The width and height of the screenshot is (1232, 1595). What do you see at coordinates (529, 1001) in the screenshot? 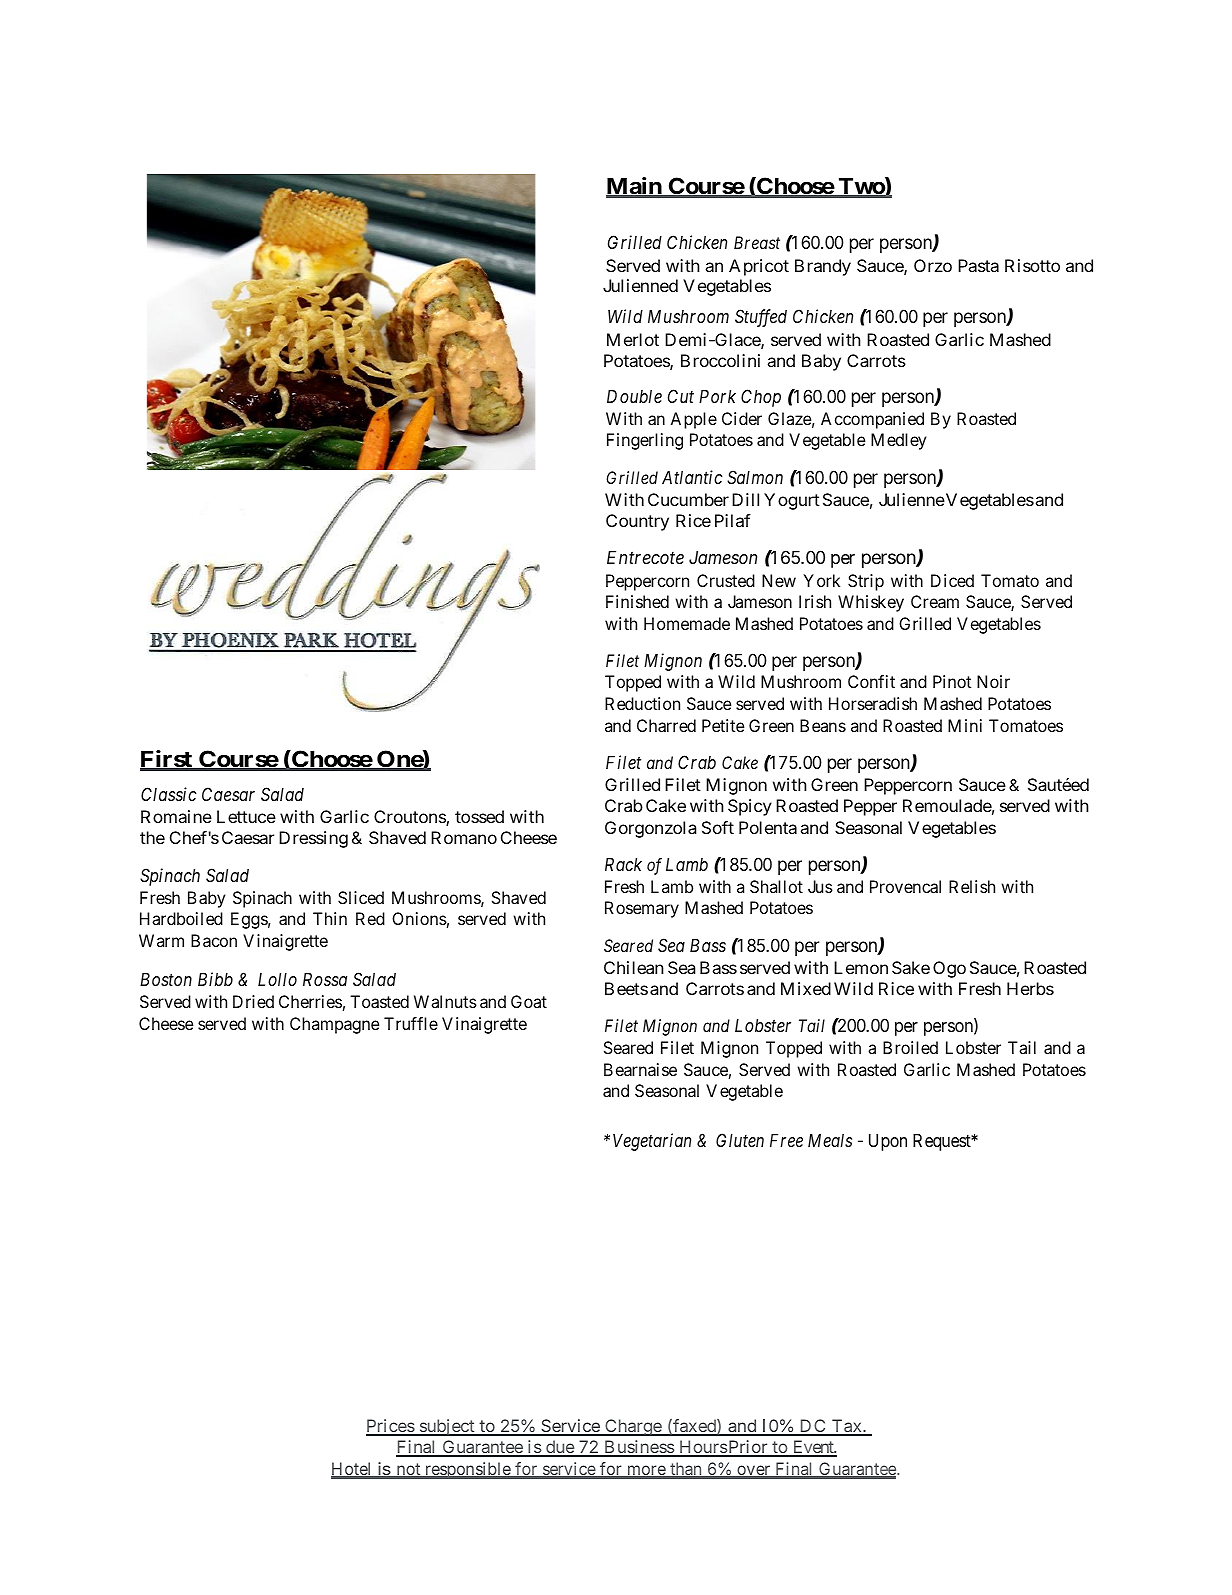
I see `Goat` at bounding box center [529, 1001].
